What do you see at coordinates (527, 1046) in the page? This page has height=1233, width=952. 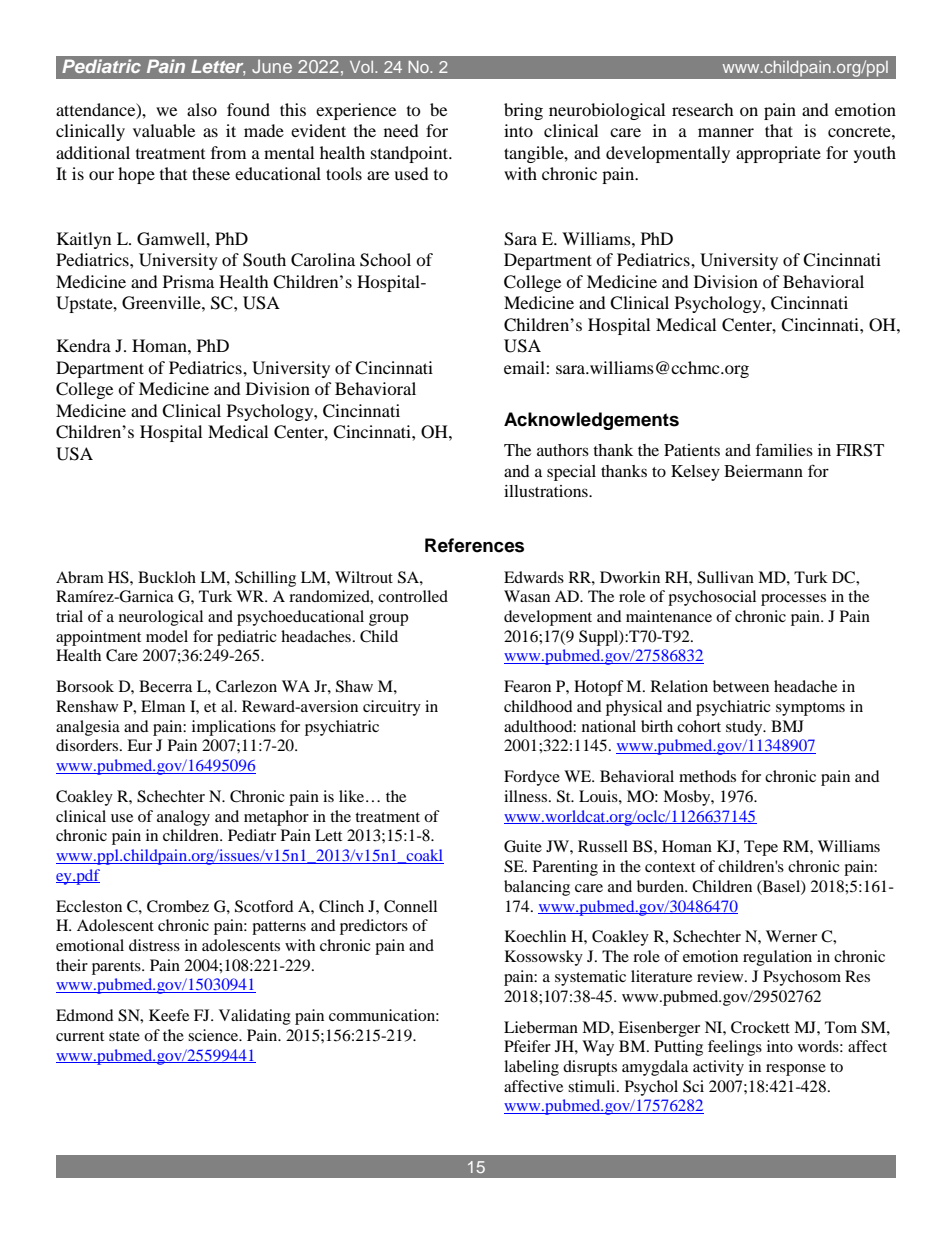 I see `Pfeifer` at bounding box center [527, 1046].
